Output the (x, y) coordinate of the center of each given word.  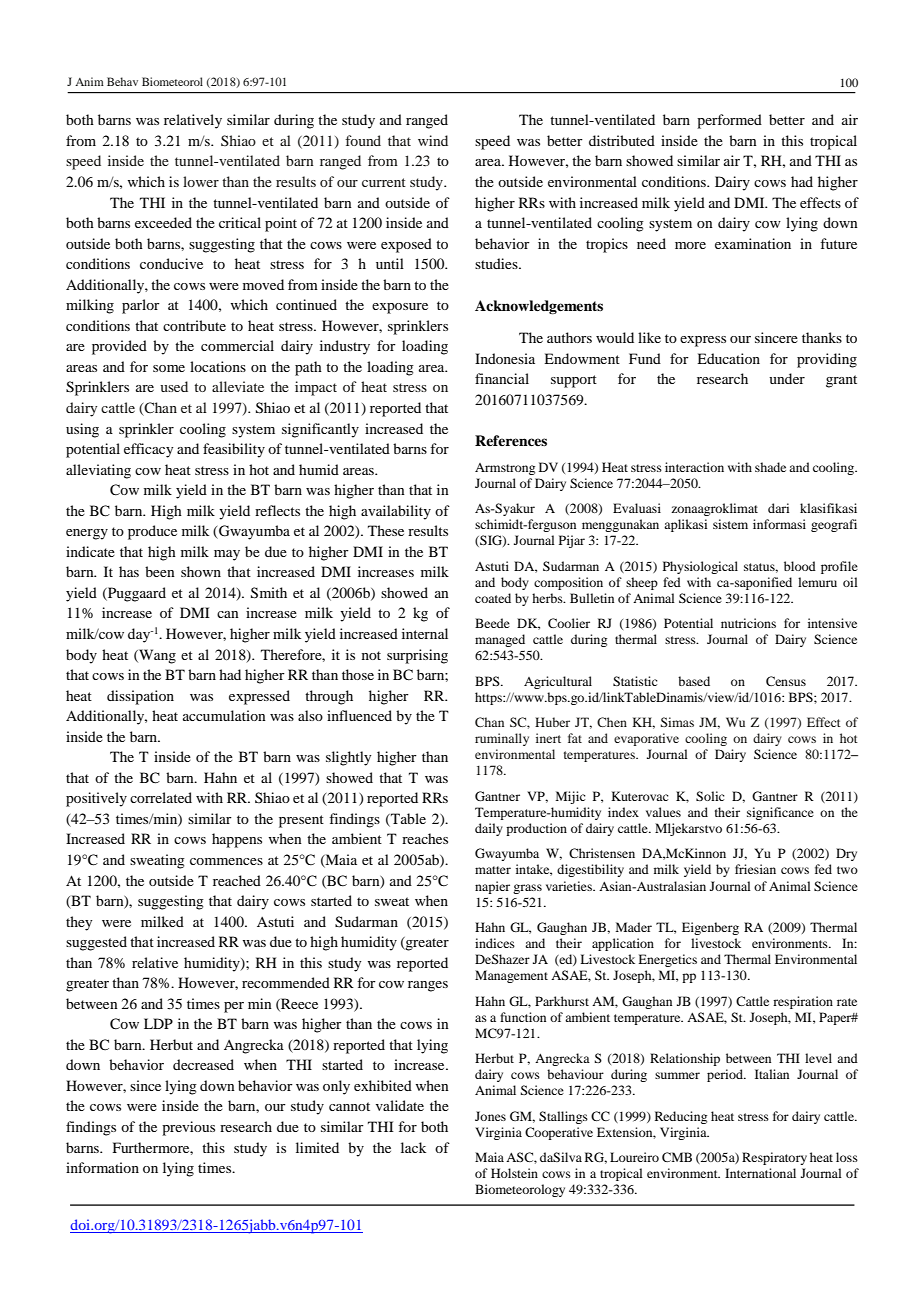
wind (433, 140)
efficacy (148, 450)
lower (201, 181)
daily (489, 829)
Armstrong (505, 469)
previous (188, 1128)
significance (780, 813)
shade (770, 467)
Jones (490, 1116)
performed (729, 121)
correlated (161, 797)
